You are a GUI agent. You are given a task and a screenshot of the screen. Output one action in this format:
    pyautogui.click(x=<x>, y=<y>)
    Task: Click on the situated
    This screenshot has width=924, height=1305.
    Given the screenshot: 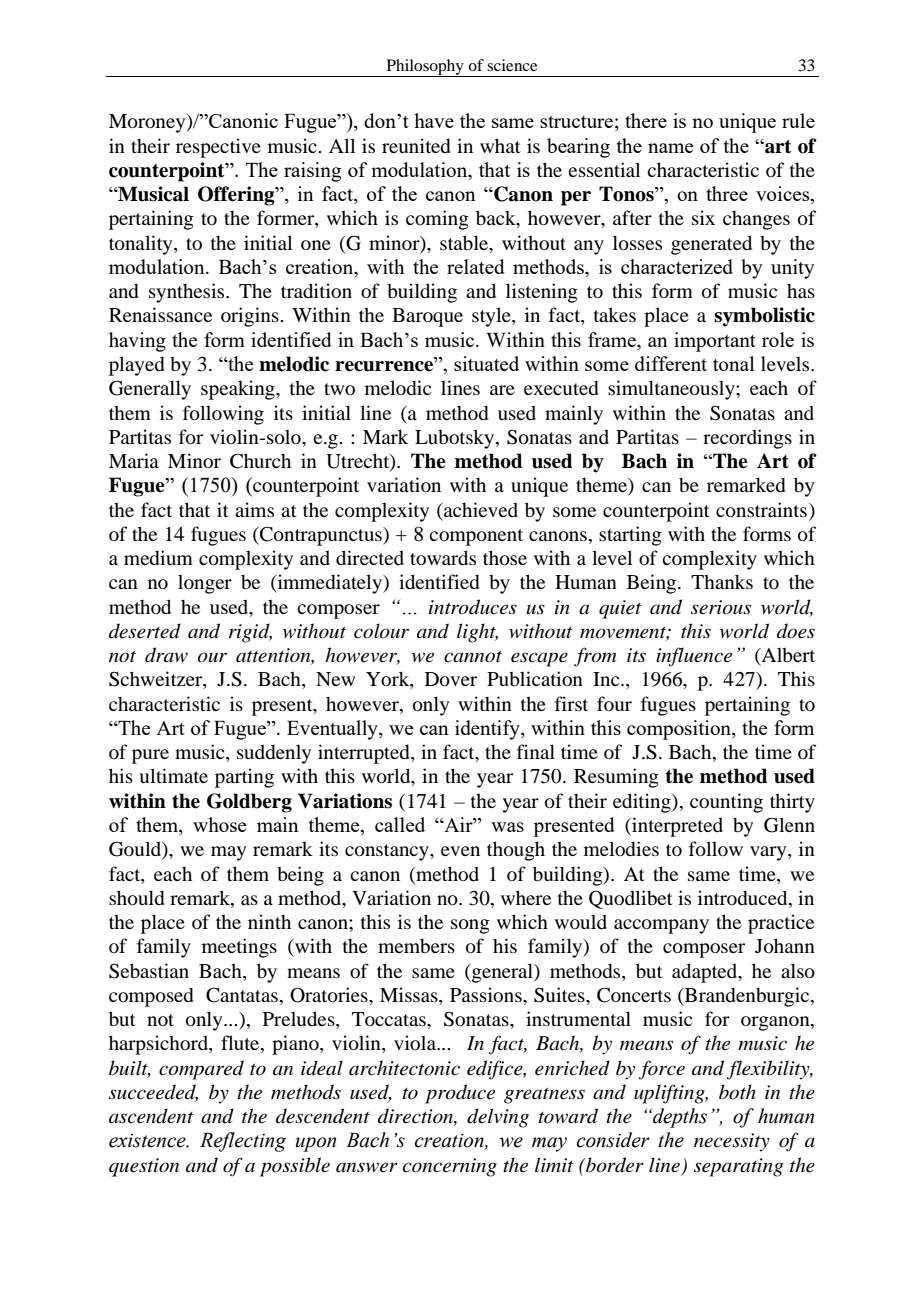 What is the action you would take?
    pyautogui.click(x=486, y=363)
